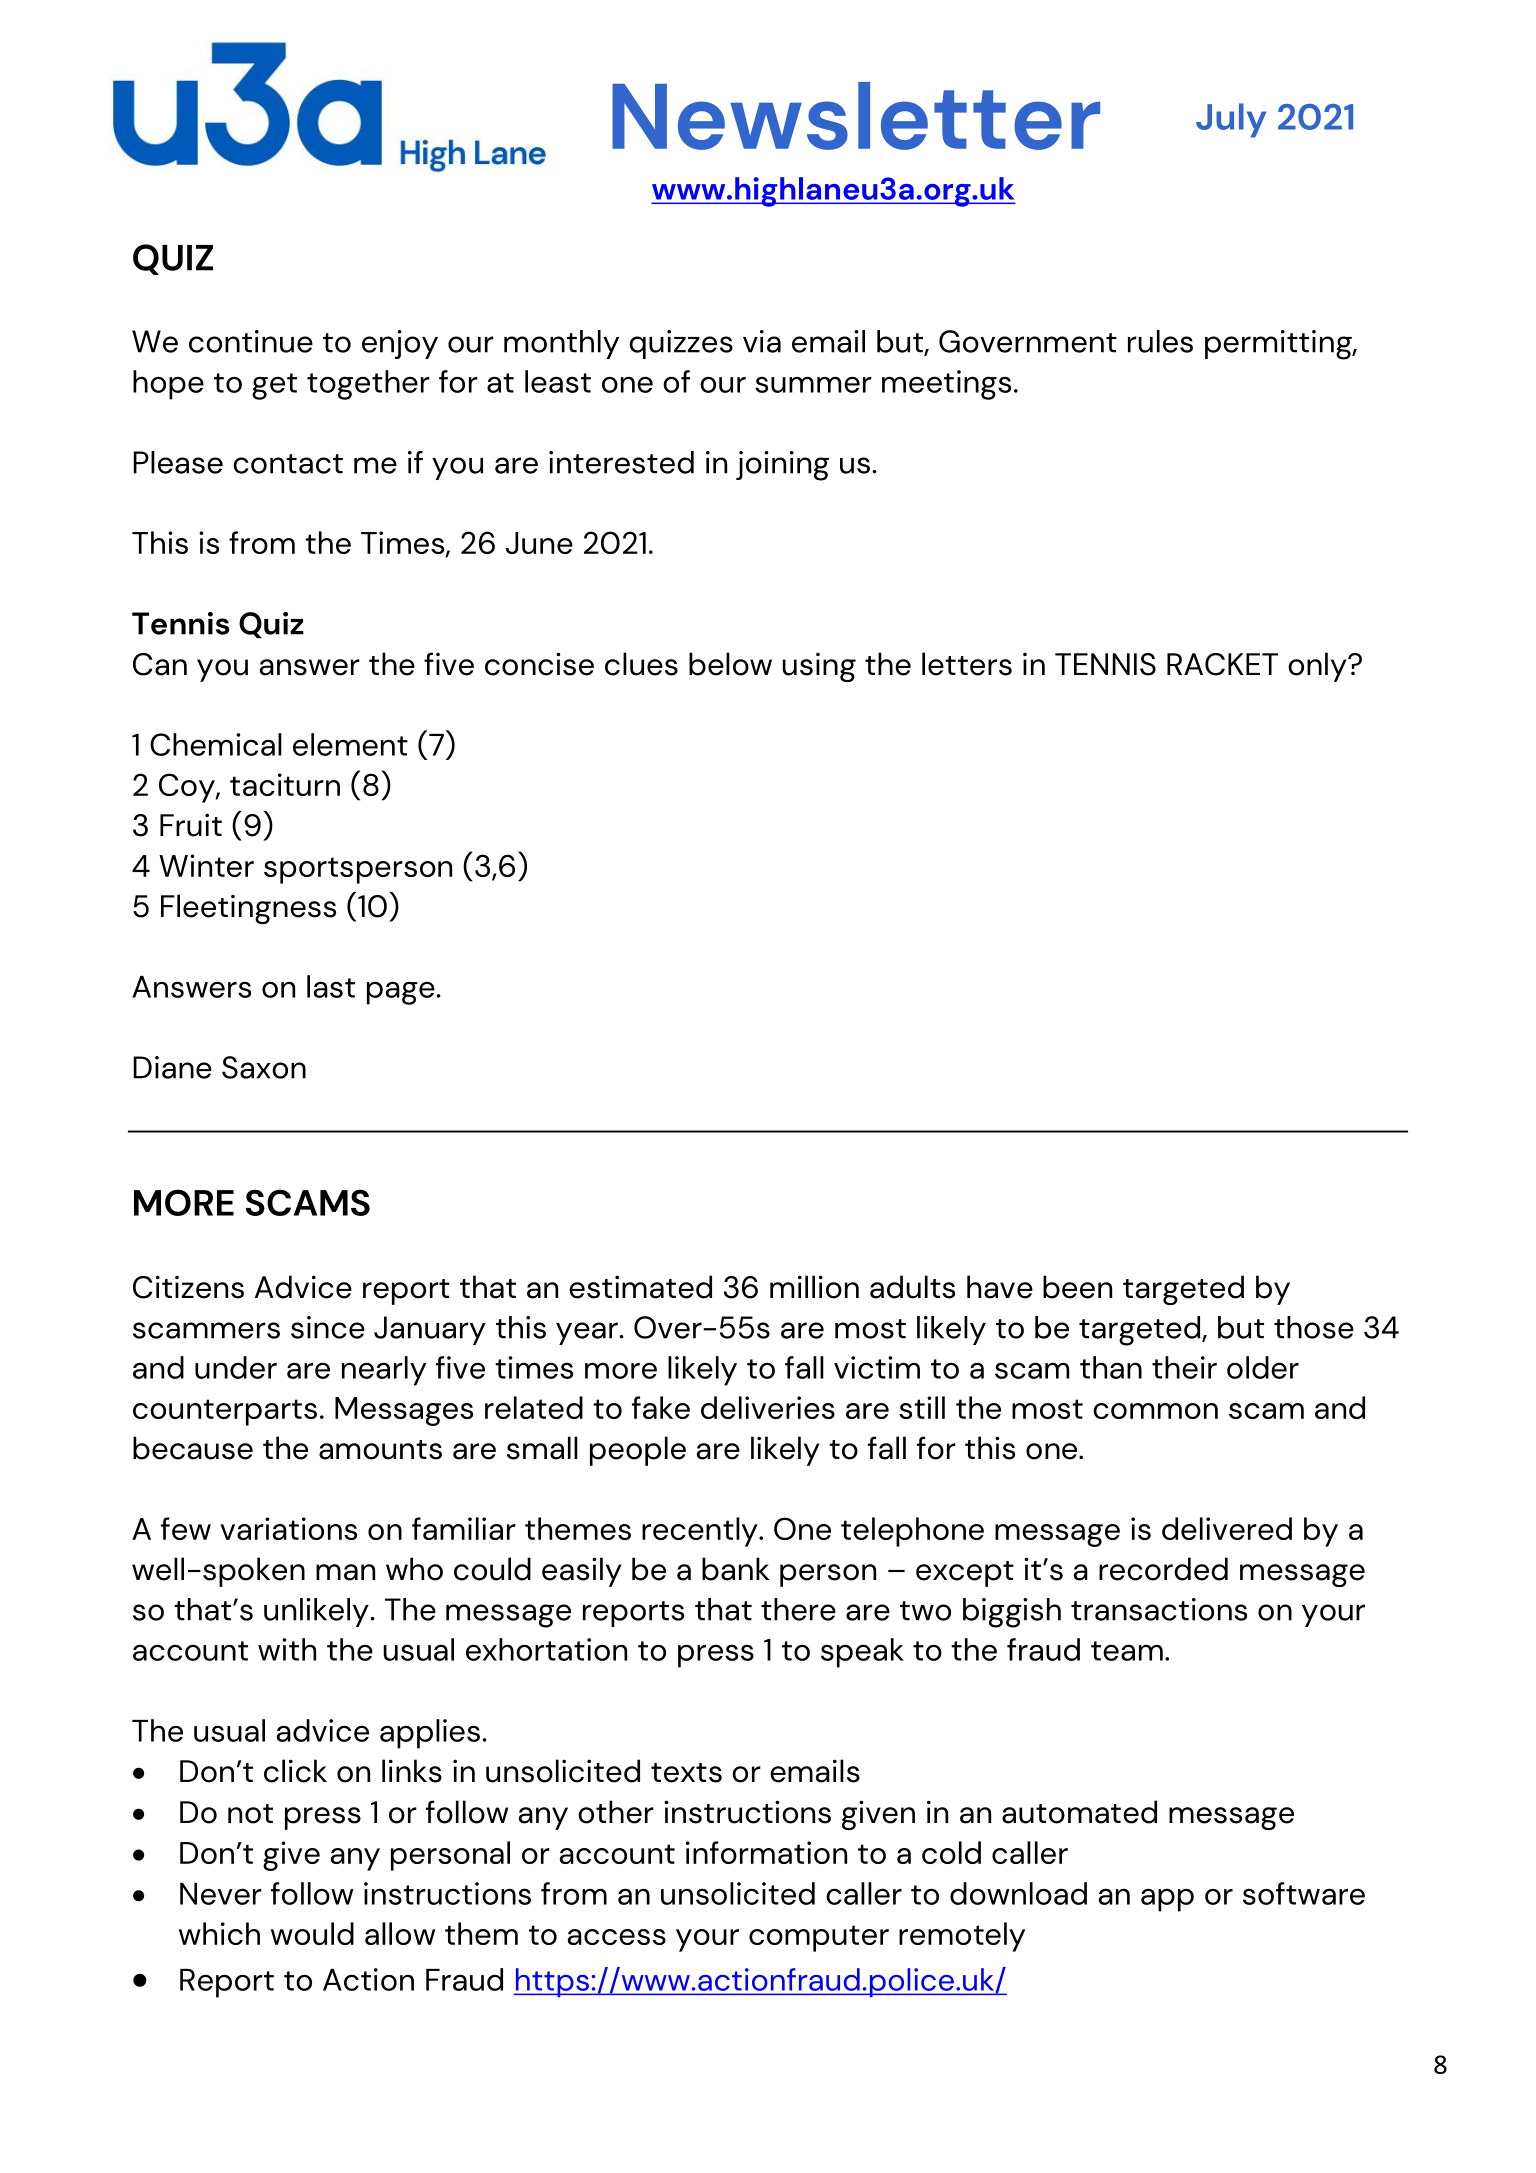 The width and height of the screenshot is (1536, 2173). Describe the element at coordinates (814, 1287) in the screenshot. I see `million` at that location.
